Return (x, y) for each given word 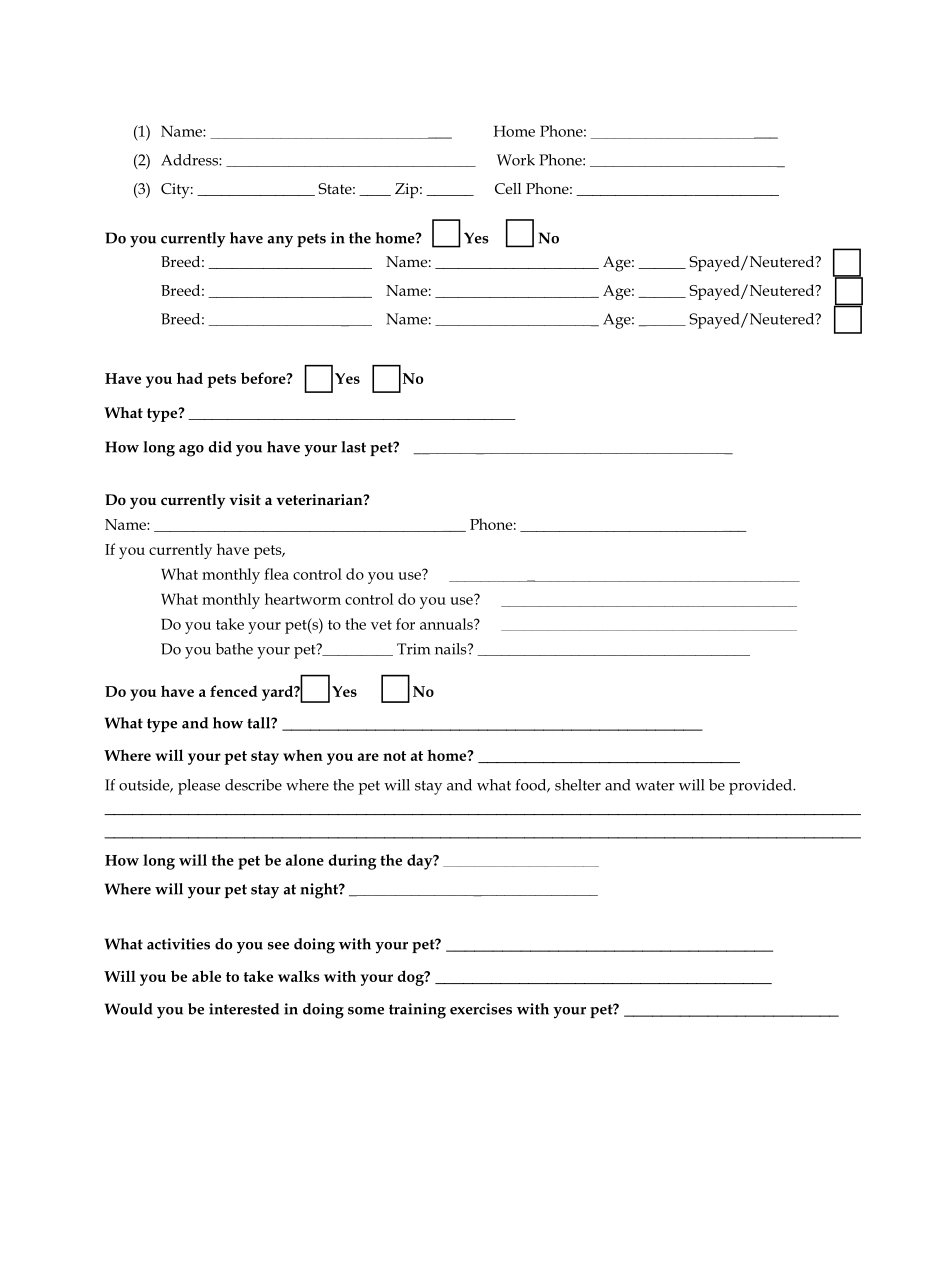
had (190, 378)
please (199, 787)
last (353, 447)
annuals (447, 624)
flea (276, 574)
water (655, 786)
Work (516, 160)
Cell (508, 188)
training (417, 1011)
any (280, 242)
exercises (481, 1009)
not (394, 756)
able (206, 976)
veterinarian (320, 499)
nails (452, 649)
